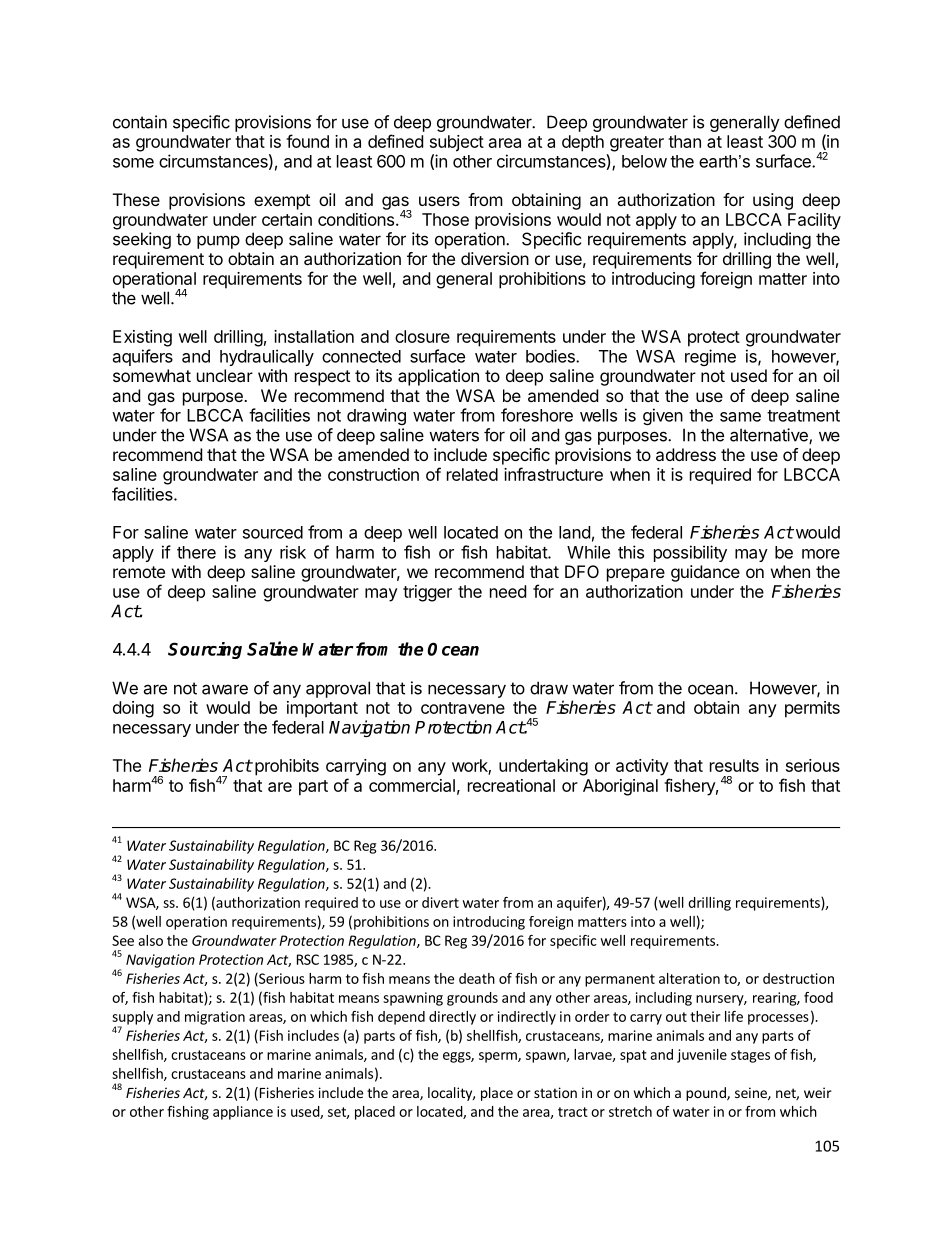 The width and height of the screenshot is (952, 1233). What do you see at coordinates (205, 650) in the screenshot?
I see `Sourcing` at bounding box center [205, 650].
